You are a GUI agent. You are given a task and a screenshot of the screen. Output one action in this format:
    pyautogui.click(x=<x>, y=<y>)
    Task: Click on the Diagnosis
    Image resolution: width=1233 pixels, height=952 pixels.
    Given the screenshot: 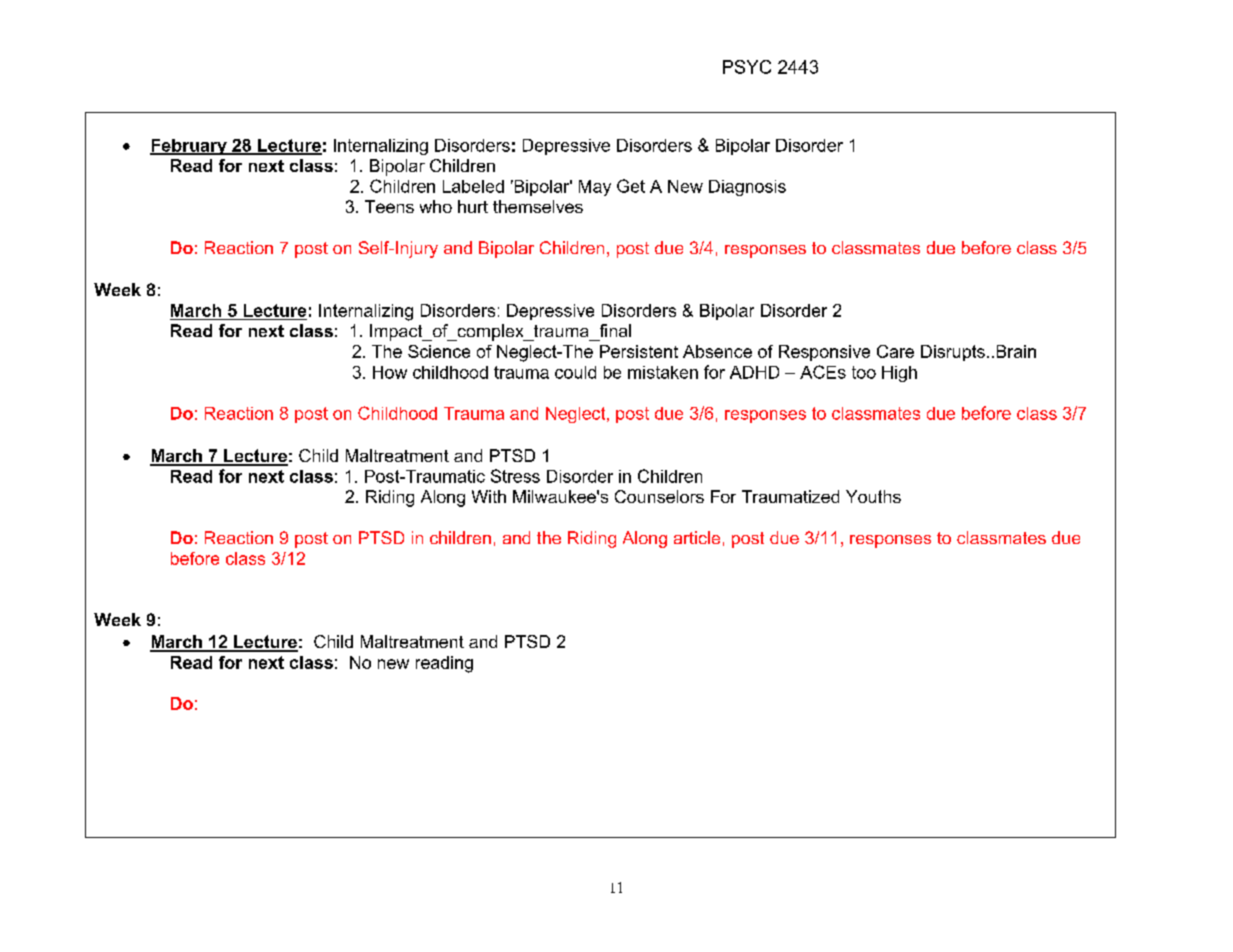 What is the action you would take?
    pyautogui.click(x=747, y=188)
